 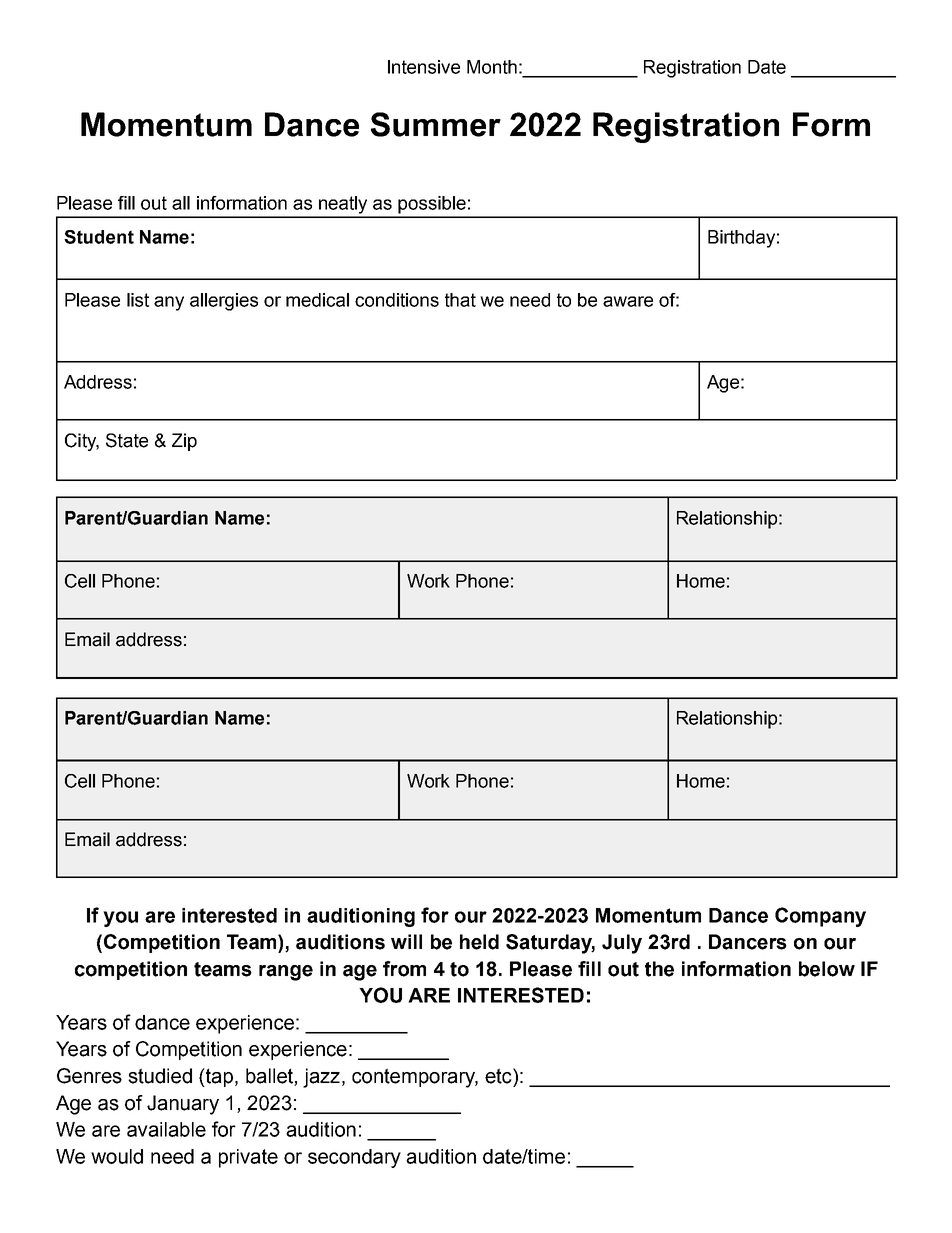 I want to click on Zip, so click(x=184, y=442).
